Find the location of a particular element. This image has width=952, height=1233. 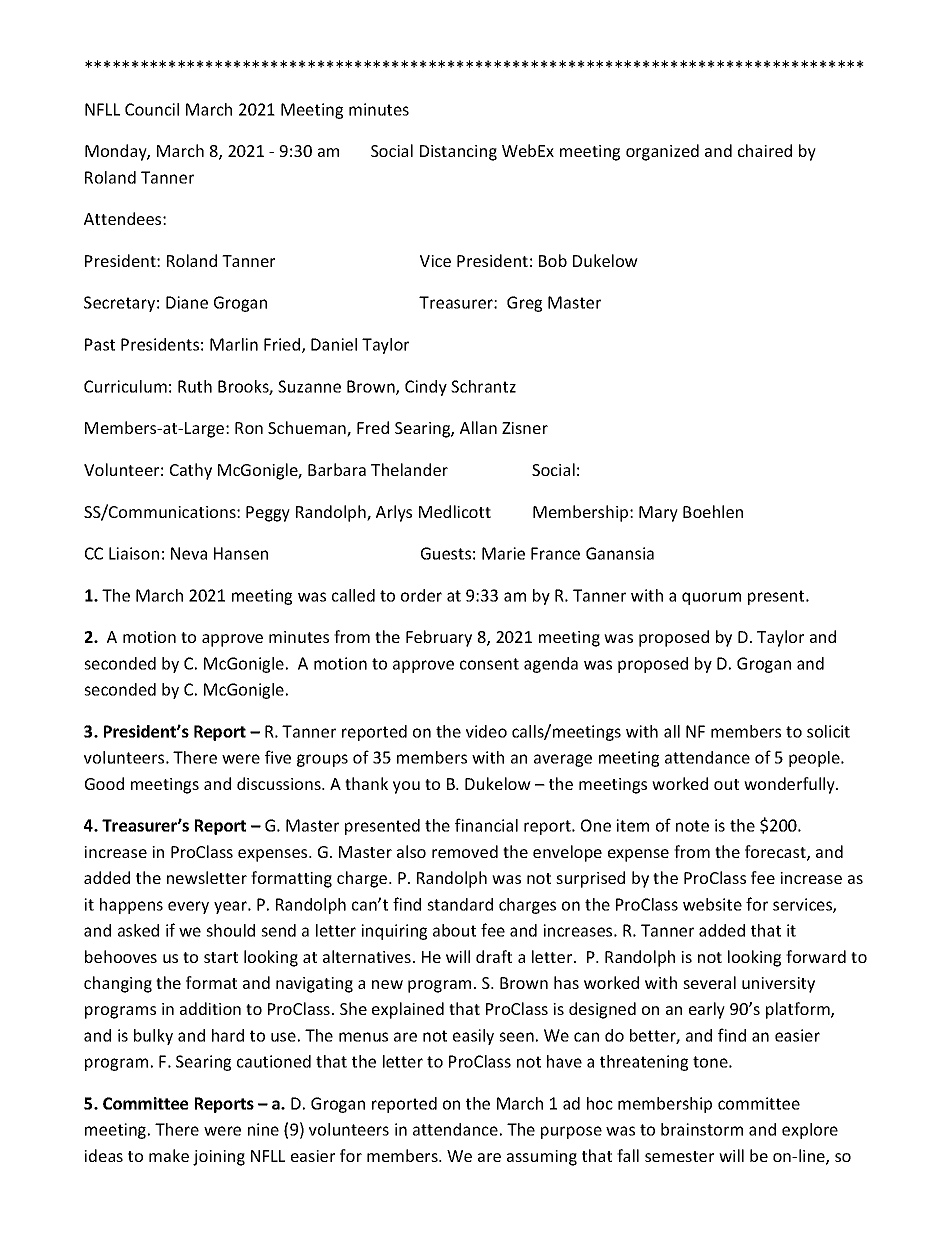

Mary is located at coordinates (658, 514).
